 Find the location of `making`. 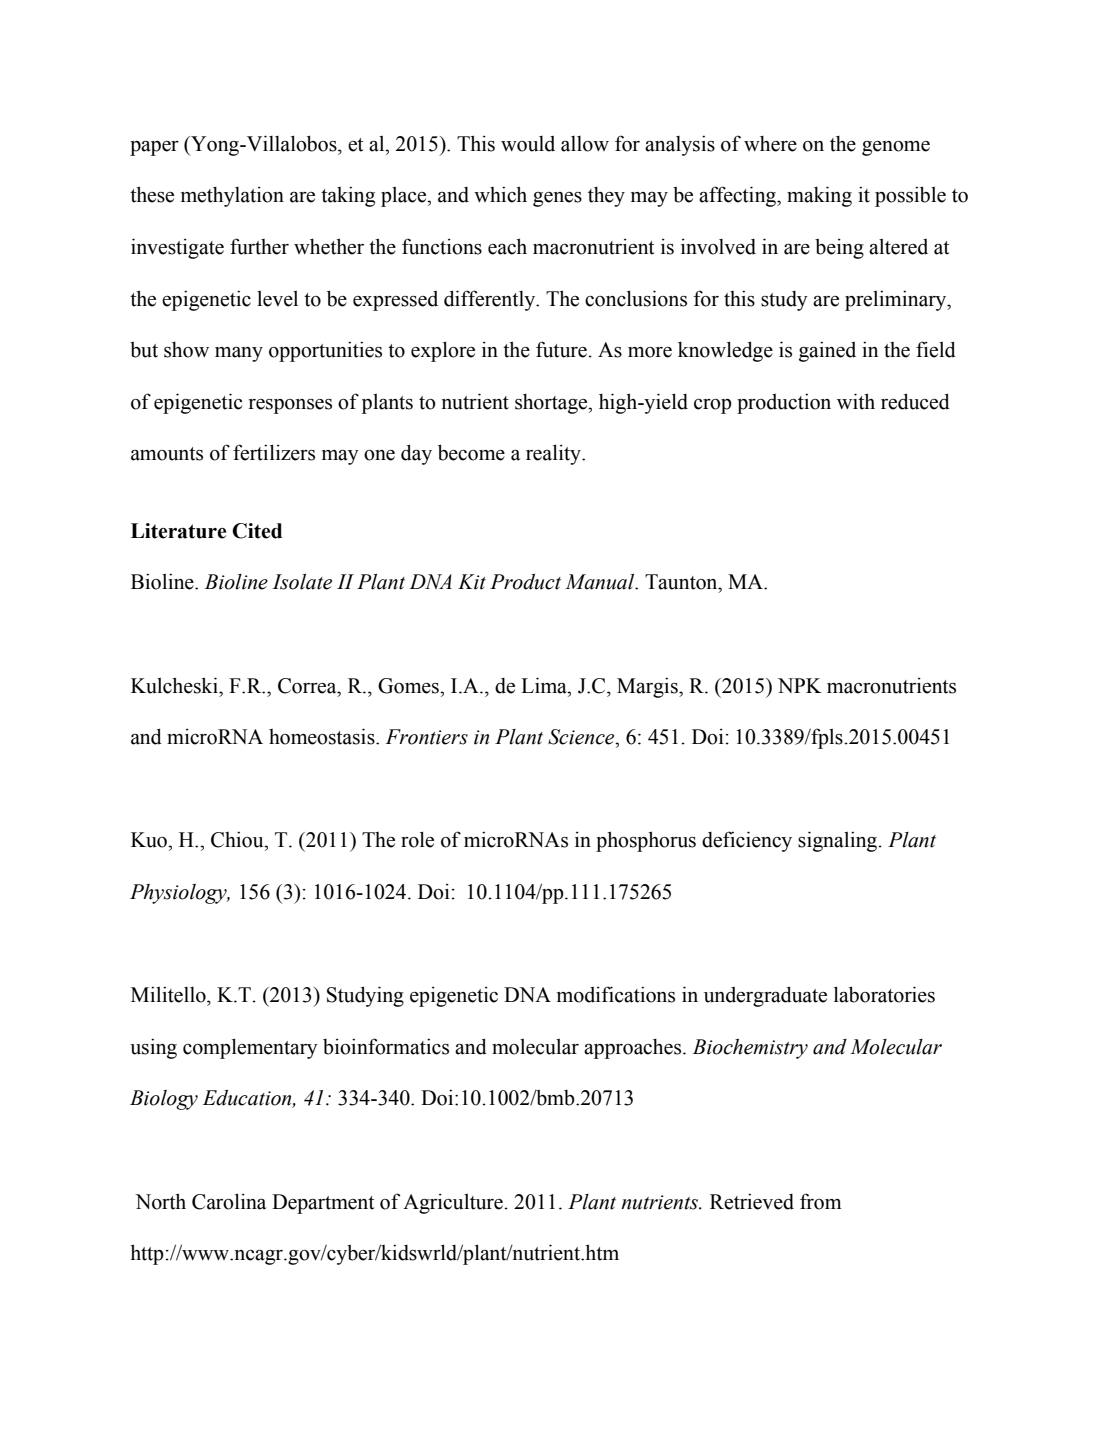

making is located at coordinates (819, 196).
